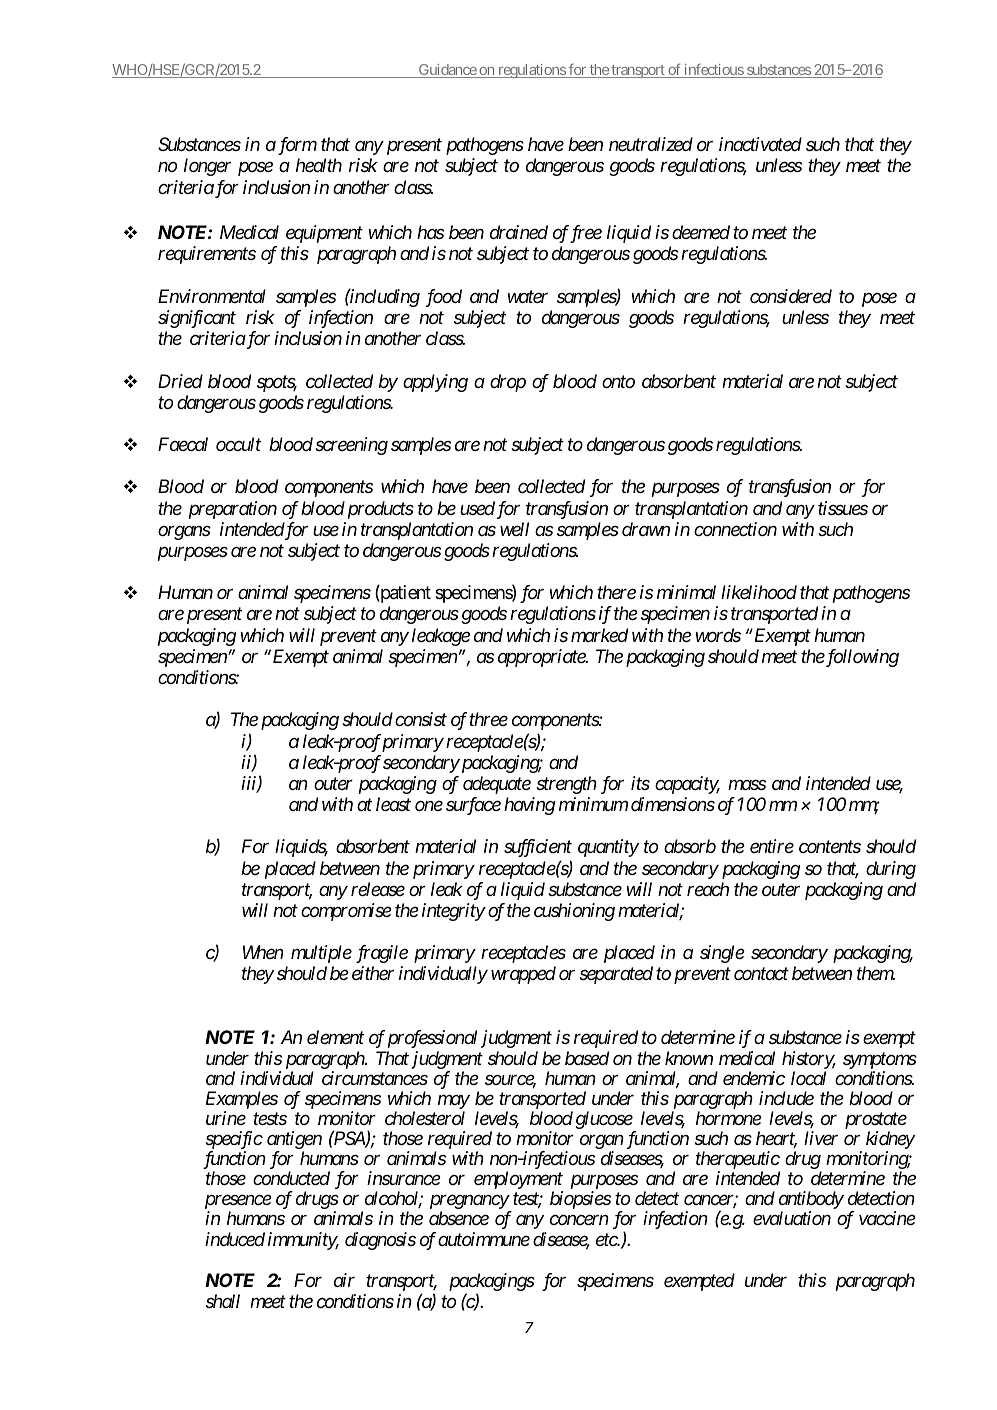  Describe the element at coordinates (233, 510) in the screenshot. I see `preparation` at that location.
